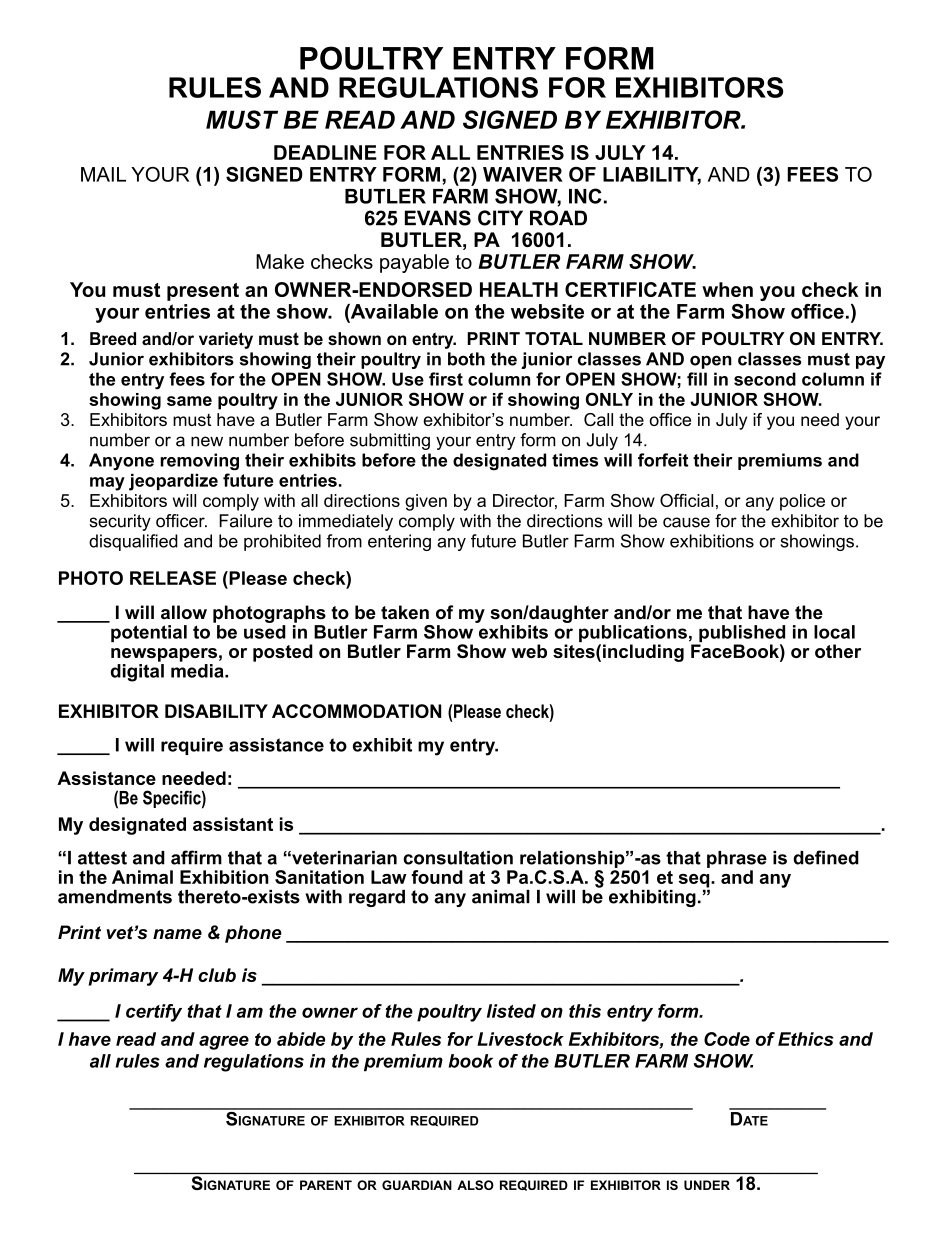 The width and height of the screenshot is (952, 1233). Describe the element at coordinates (475, 1185) in the screenshot. I see `also` at that location.
